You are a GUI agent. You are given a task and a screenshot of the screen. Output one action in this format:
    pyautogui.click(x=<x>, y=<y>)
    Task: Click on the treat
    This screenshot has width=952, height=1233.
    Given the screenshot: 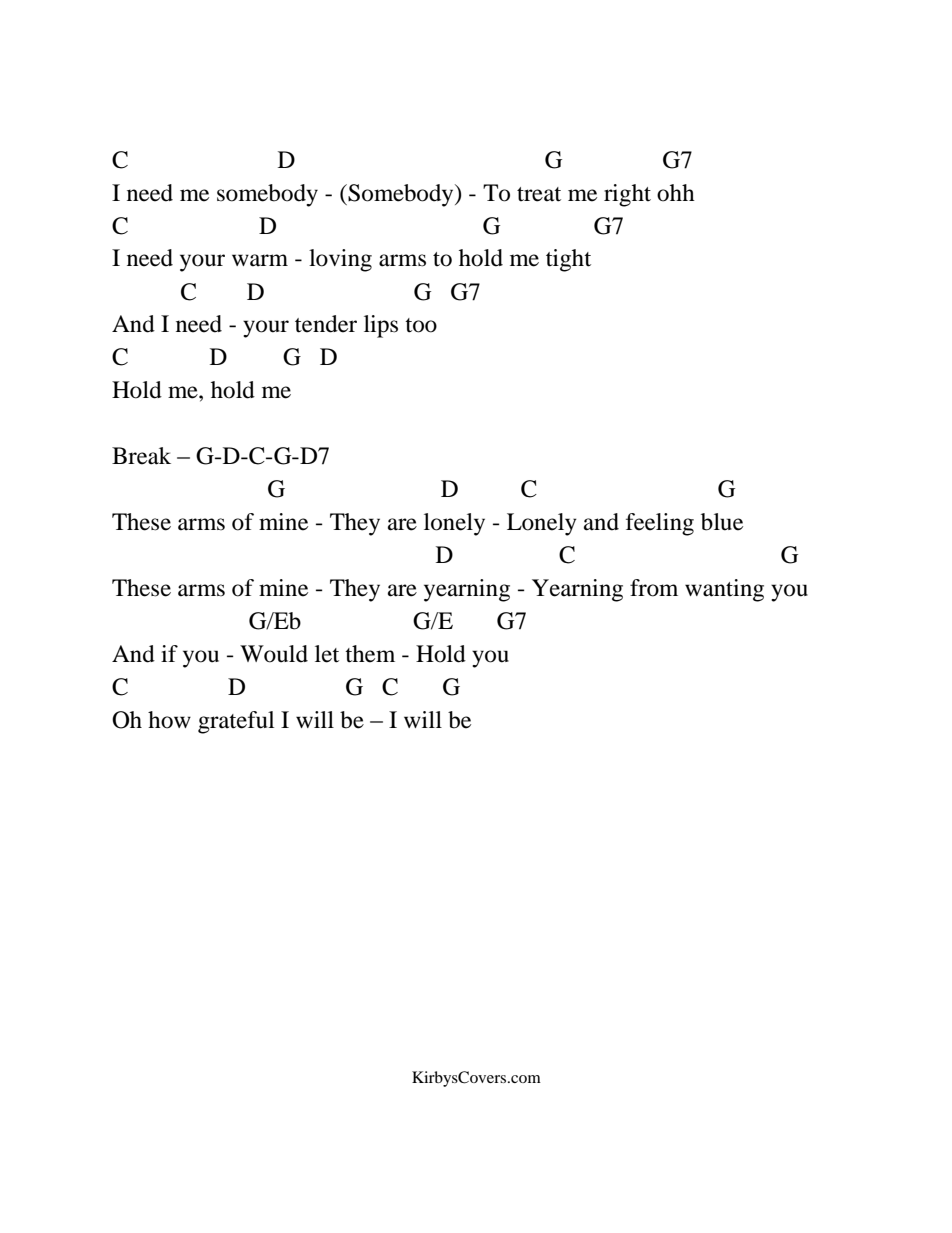 What is the action you would take?
    pyautogui.click(x=539, y=194)
